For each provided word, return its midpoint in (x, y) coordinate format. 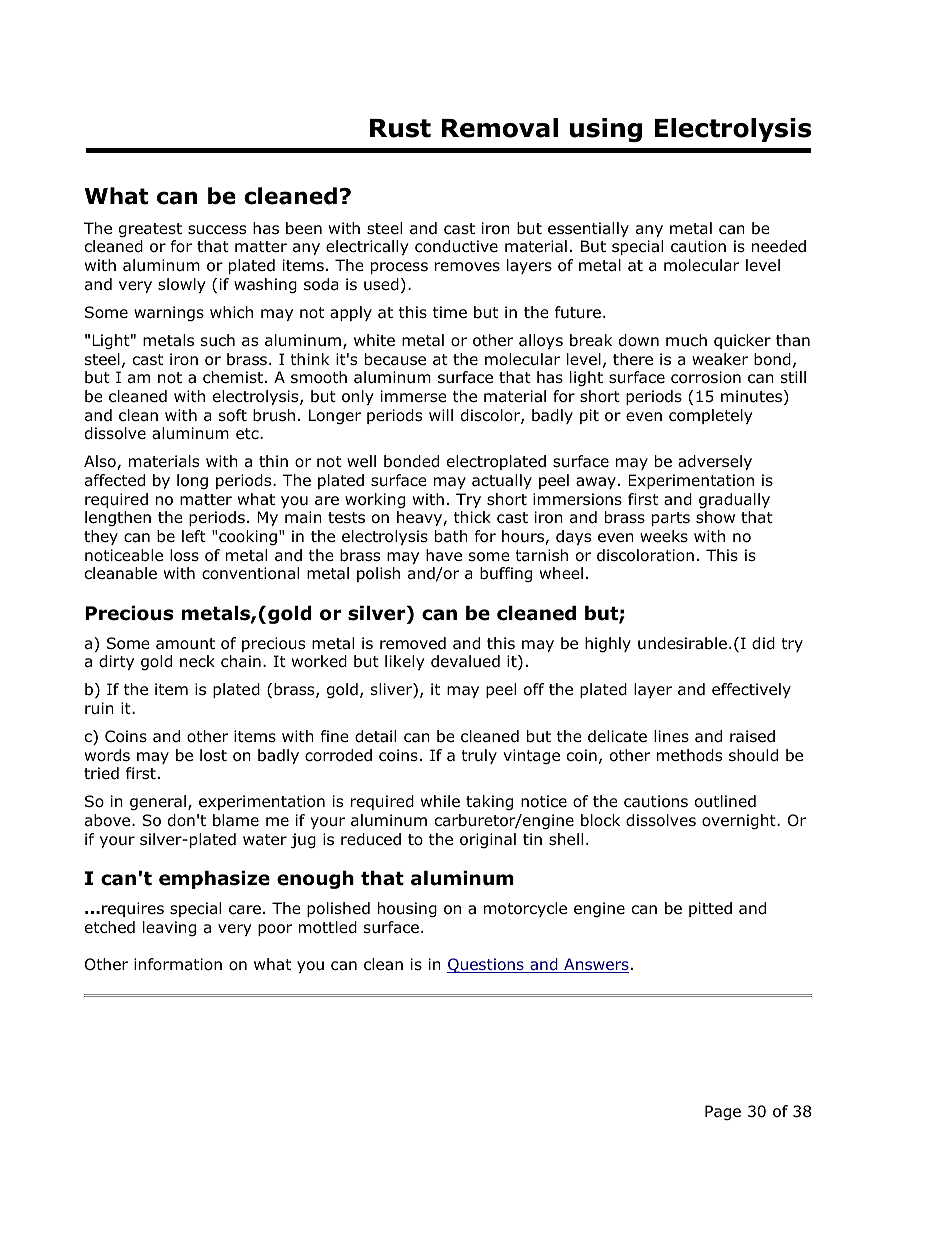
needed (779, 246)
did (763, 643)
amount (185, 644)
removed (413, 643)
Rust (400, 128)
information (178, 964)
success (217, 230)
